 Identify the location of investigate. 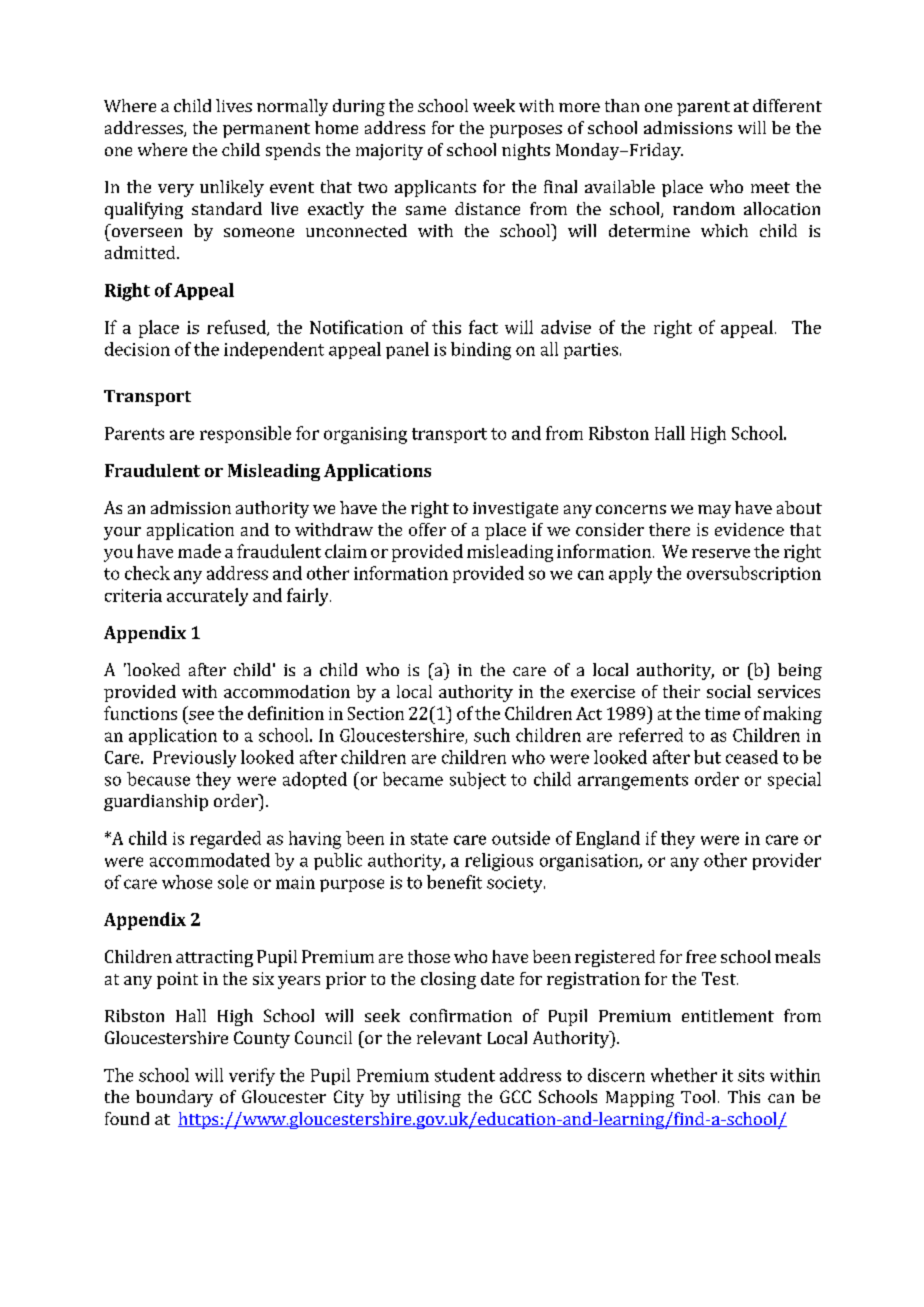
(515, 510).
